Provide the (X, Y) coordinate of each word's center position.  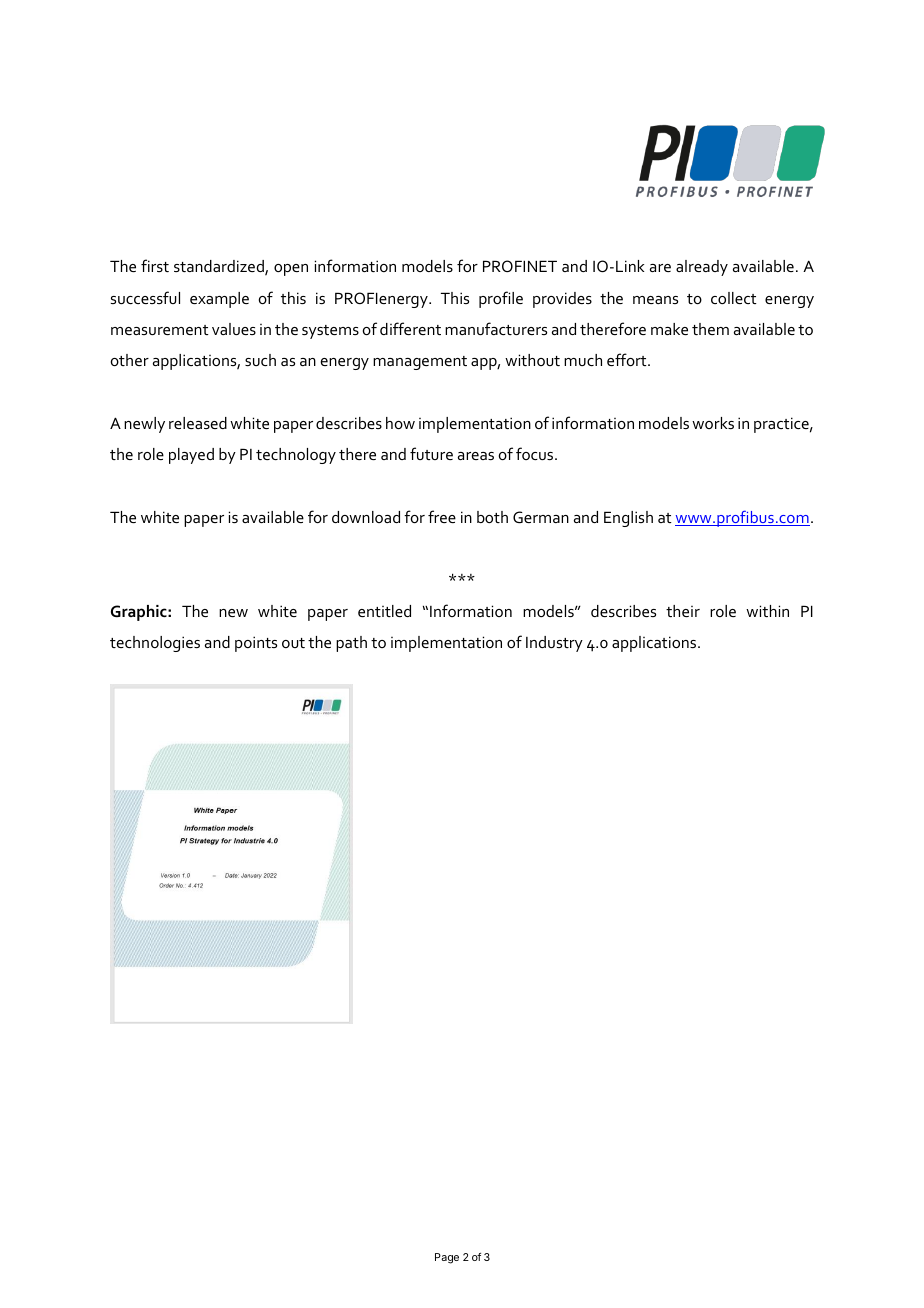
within (767, 611)
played (191, 456)
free (442, 516)
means (655, 300)
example (219, 300)
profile (501, 299)
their (683, 611)
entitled (384, 611)
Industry (554, 644)
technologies (155, 644)
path (351, 644)
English (628, 519)
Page (447, 1258)
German (541, 517)
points (256, 644)
